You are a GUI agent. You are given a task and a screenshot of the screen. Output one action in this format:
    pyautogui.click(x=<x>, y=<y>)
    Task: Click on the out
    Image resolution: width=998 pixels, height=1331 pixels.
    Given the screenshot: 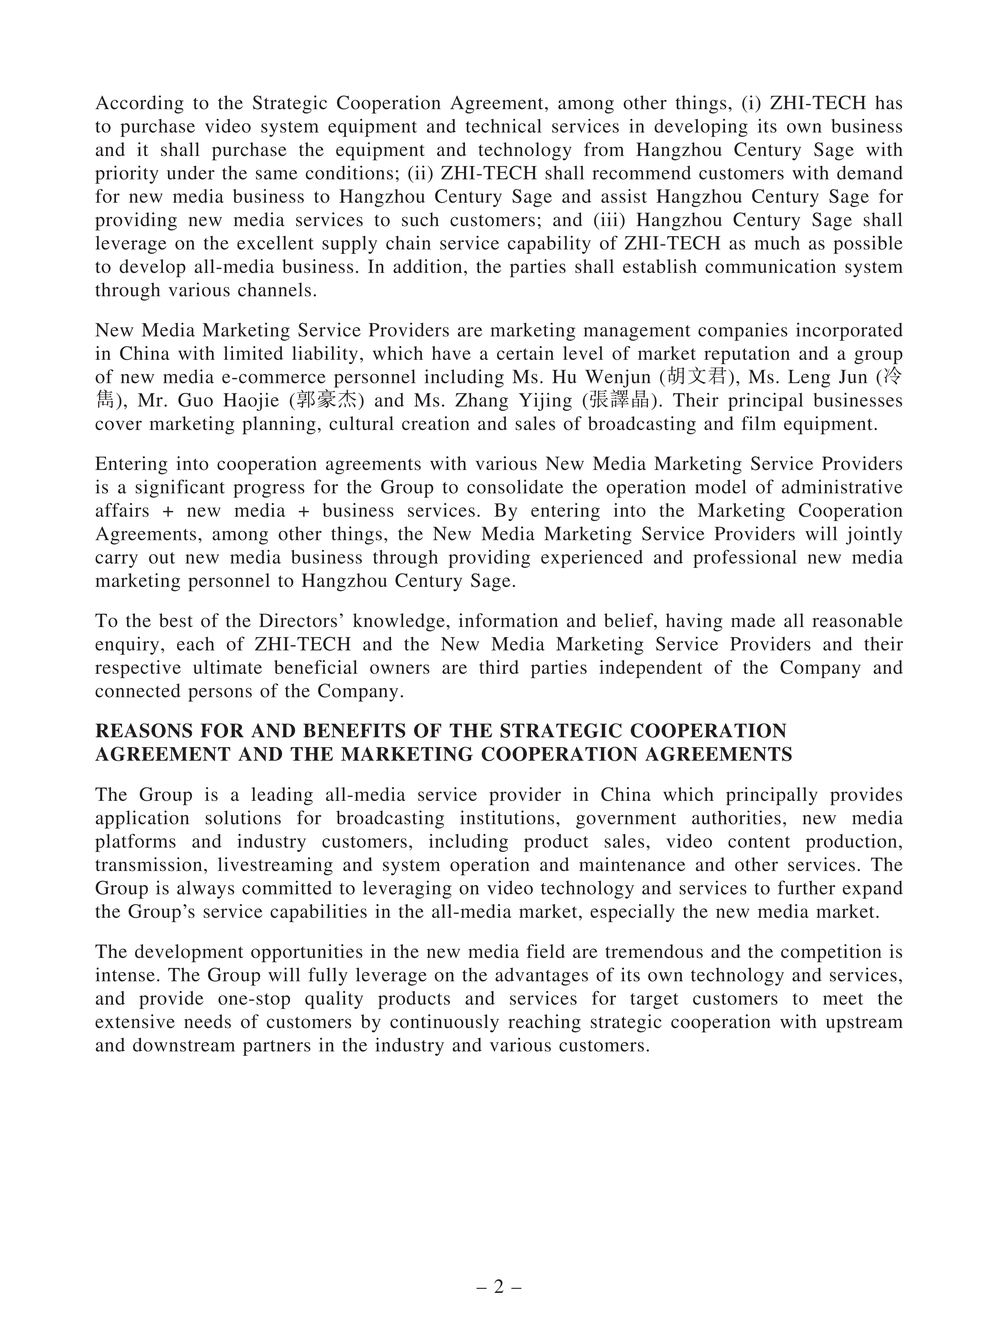 What is the action you would take?
    pyautogui.click(x=162, y=558)
